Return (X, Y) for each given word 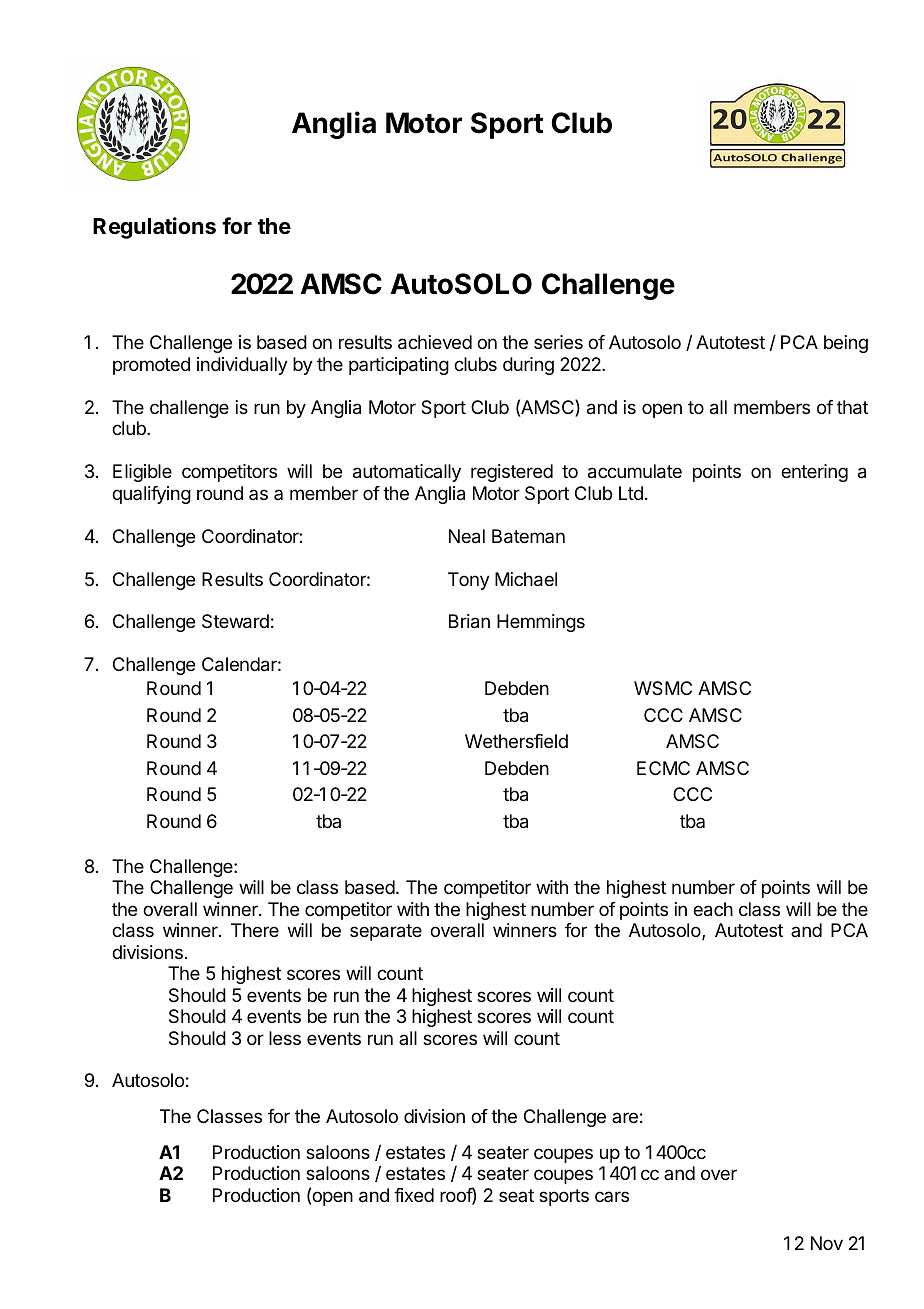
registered (512, 473)
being (846, 344)
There (255, 930)
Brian (469, 621)
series (558, 342)
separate (386, 932)
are (625, 1117)
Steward (235, 621)
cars (612, 1196)
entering (814, 473)
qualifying (151, 495)
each (713, 909)
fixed (414, 1195)
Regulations (154, 228)
